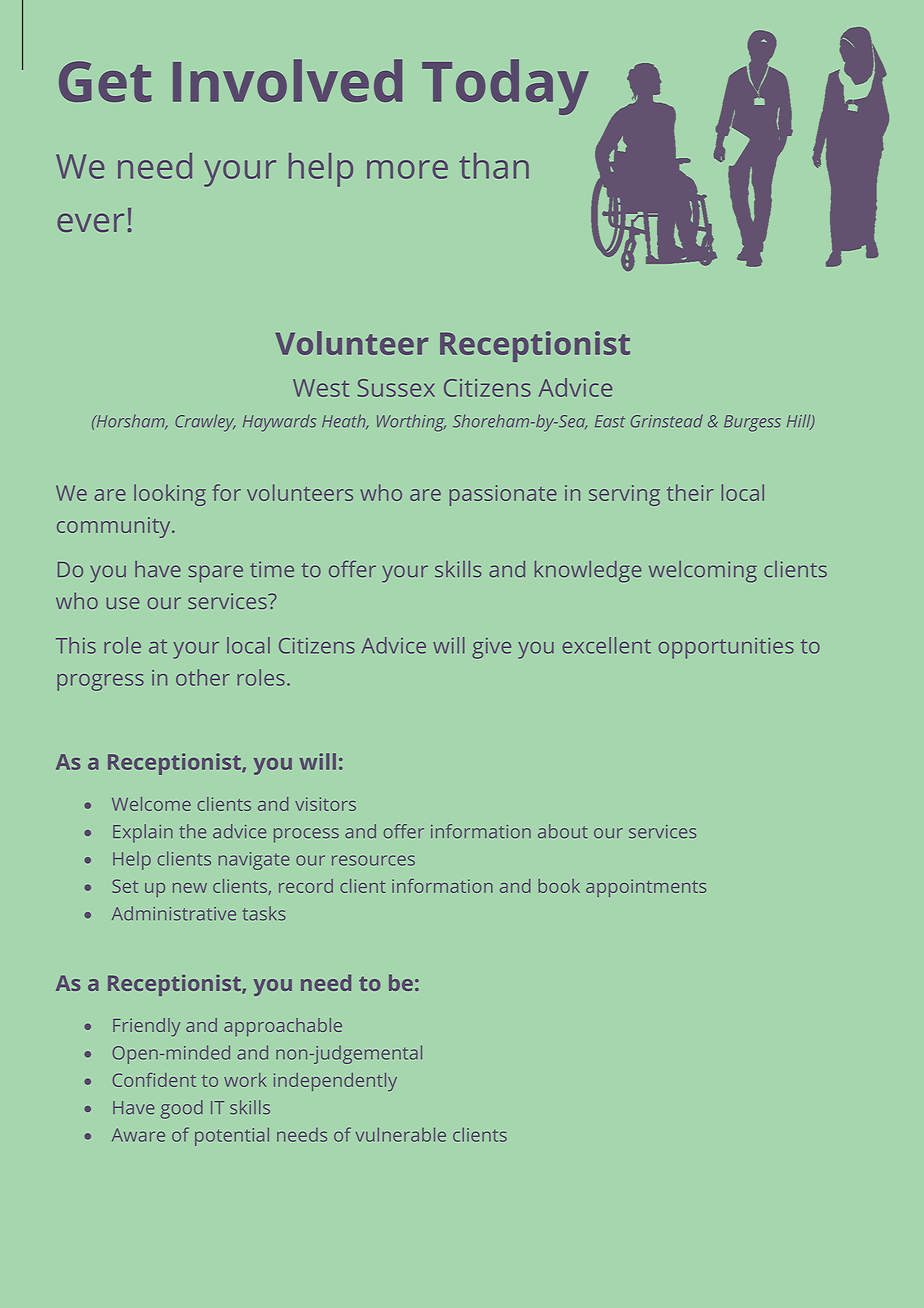 The width and height of the page is (924, 1308). I want to click on Sussex, so click(396, 388).
